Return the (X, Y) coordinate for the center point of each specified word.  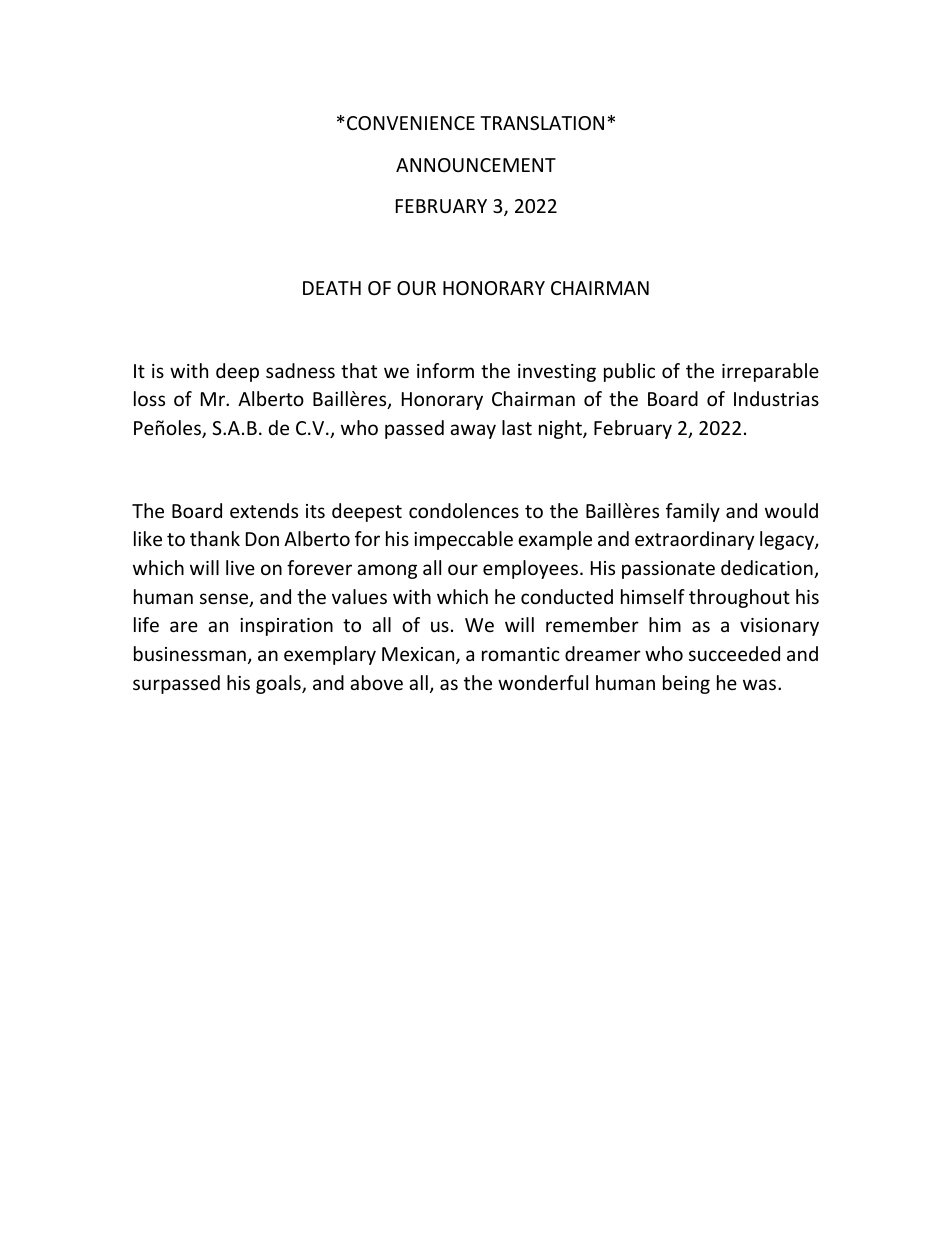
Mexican (419, 655)
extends (264, 510)
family (693, 512)
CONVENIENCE (411, 123)
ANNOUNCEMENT (476, 165)
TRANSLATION (542, 123)
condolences (464, 510)
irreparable (770, 372)
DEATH (332, 288)
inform (445, 370)
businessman (190, 653)
